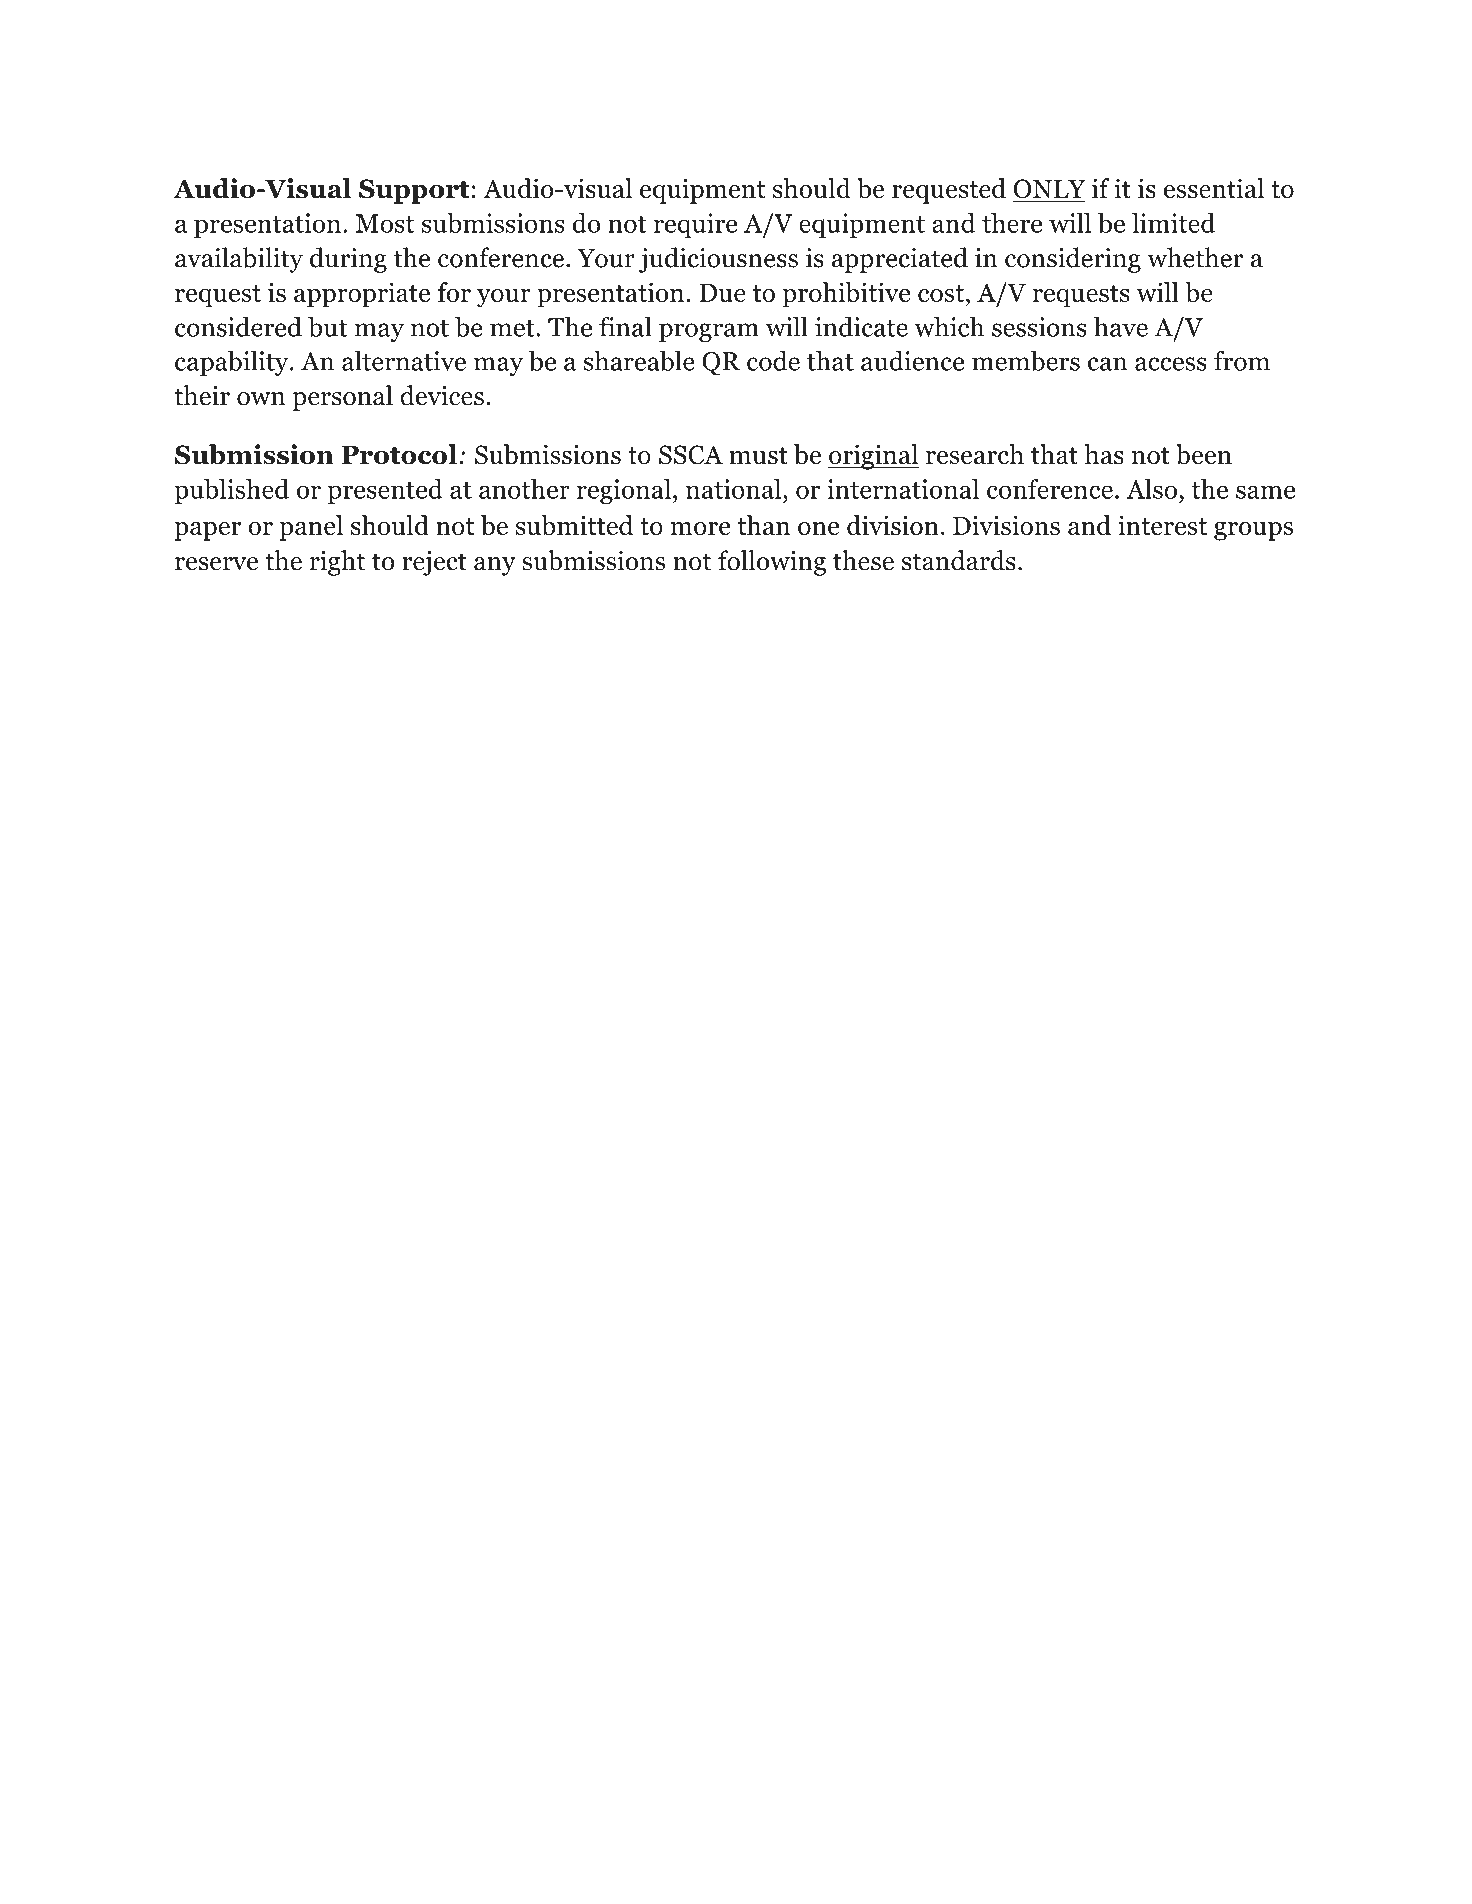 The height and width of the screenshot is (1904, 1472). I want to click on essential, so click(1214, 188).
